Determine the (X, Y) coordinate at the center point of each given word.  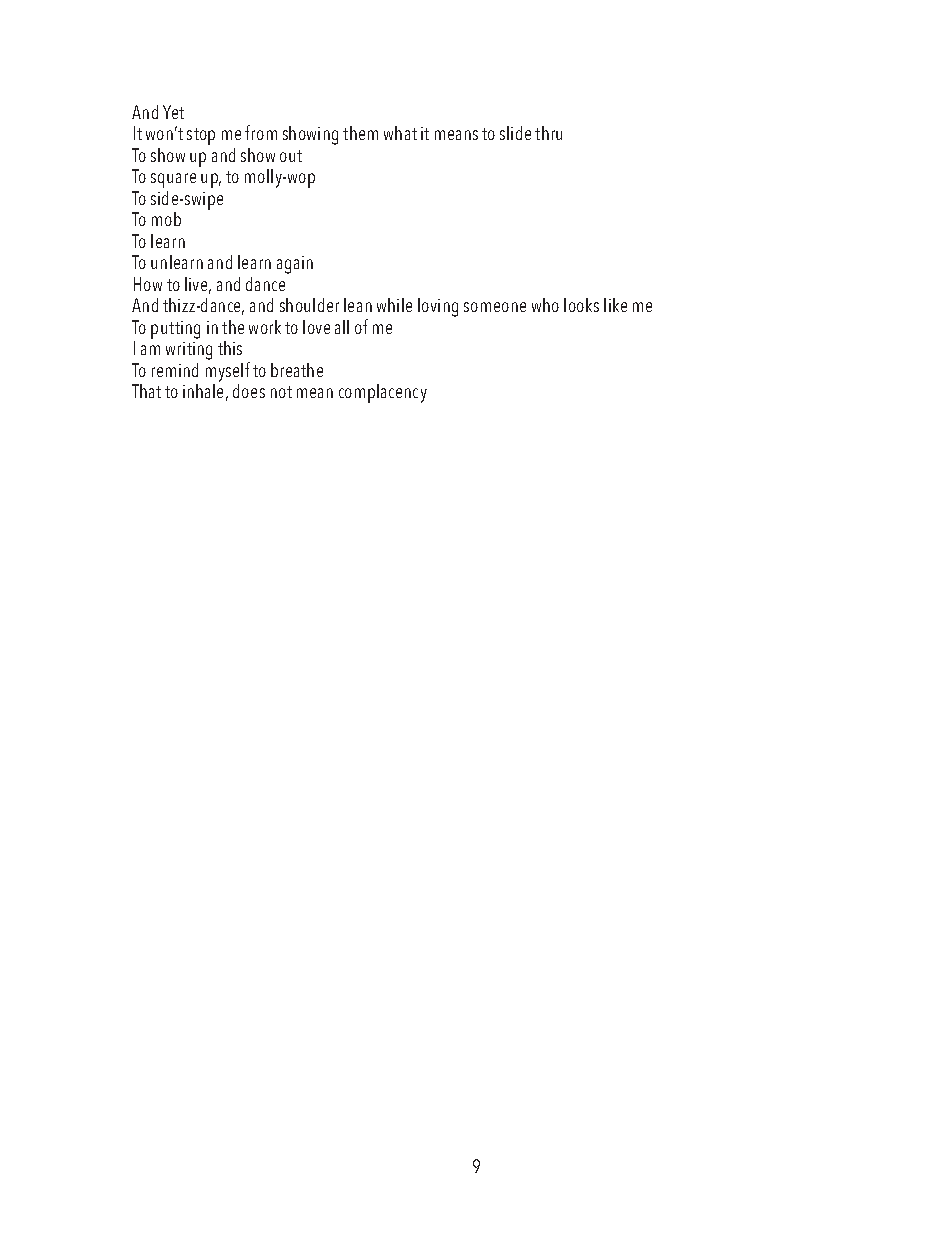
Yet (173, 112)
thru (548, 133)
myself (228, 372)
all (342, 327)
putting (175, 330)
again (295, 265)
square (173, 180)
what (400, 133)
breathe (297, 370)
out (291, 156)
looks (581, 305)
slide (515, 133)
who (545, 305)
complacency (383, 393)
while (394, 305)
